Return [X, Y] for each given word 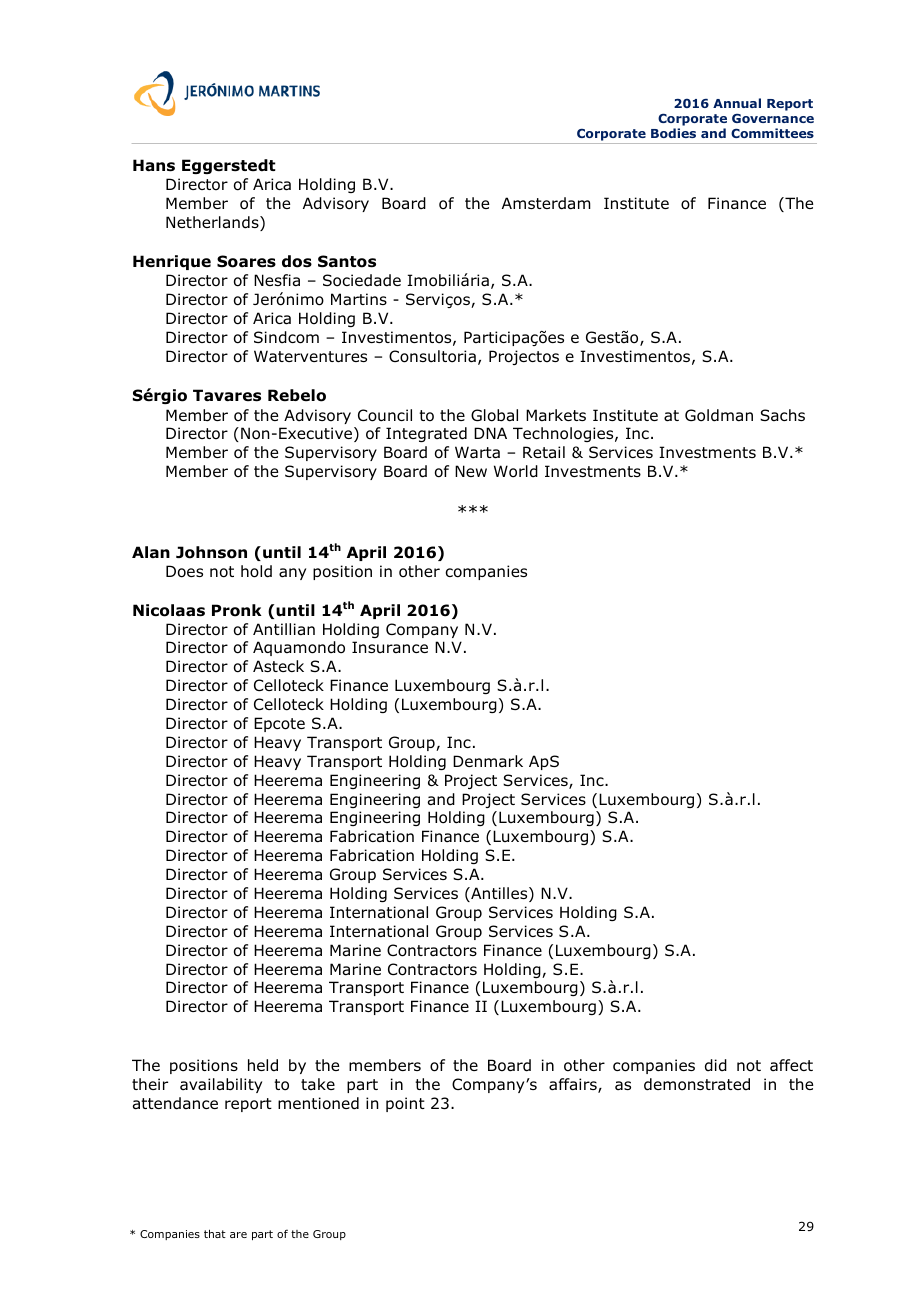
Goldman [719, 415]
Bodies [673, 133]
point [405, 1104]
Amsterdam [546, 203]
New [471, 471]
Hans [154, 165]
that [215, 1233]
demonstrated [697, 1084]
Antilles [499, 894]
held [263, 1065]
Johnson [211, 552]
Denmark [488, 761]
